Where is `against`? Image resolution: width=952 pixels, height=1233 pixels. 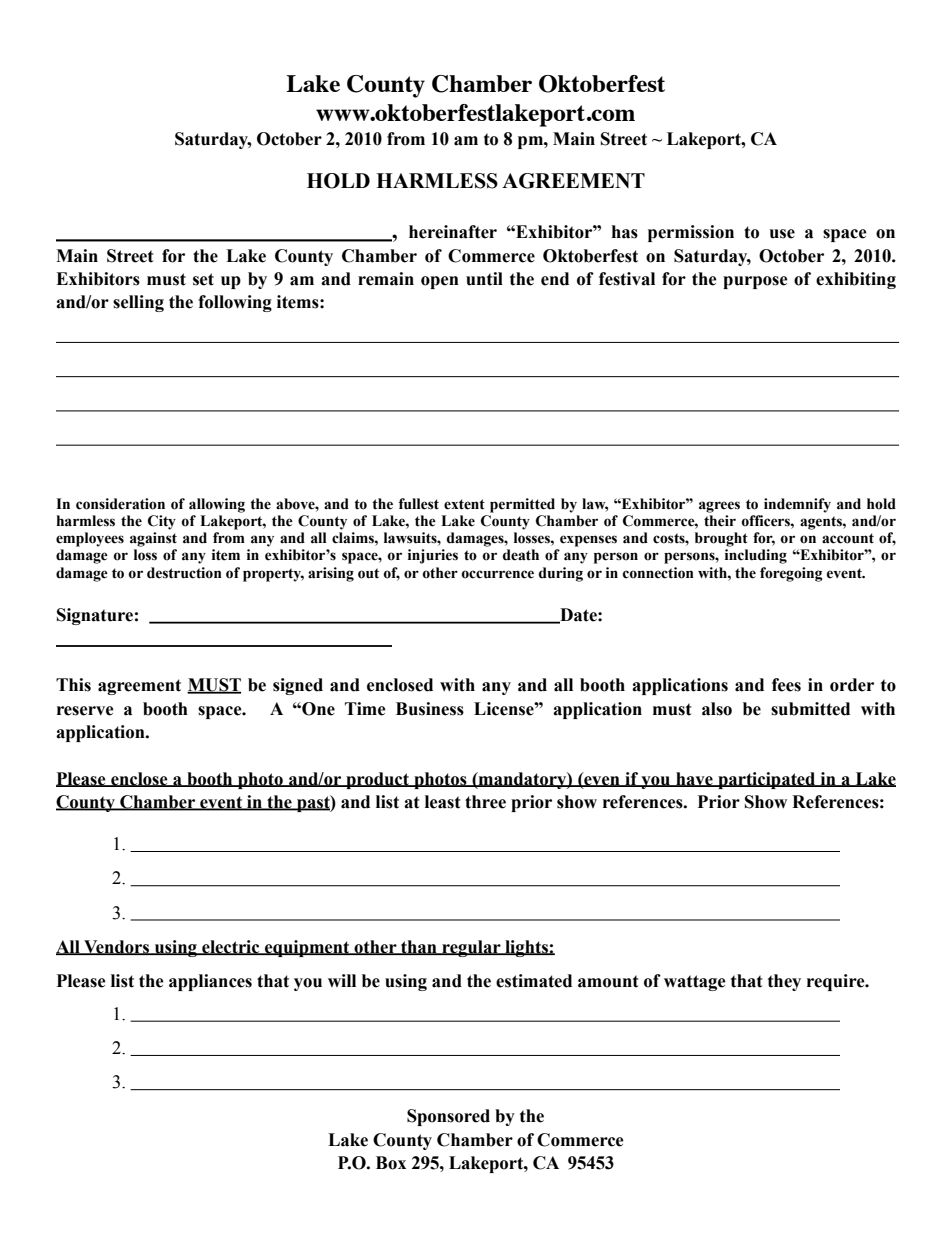 against is located at coordinates (153, 539).
